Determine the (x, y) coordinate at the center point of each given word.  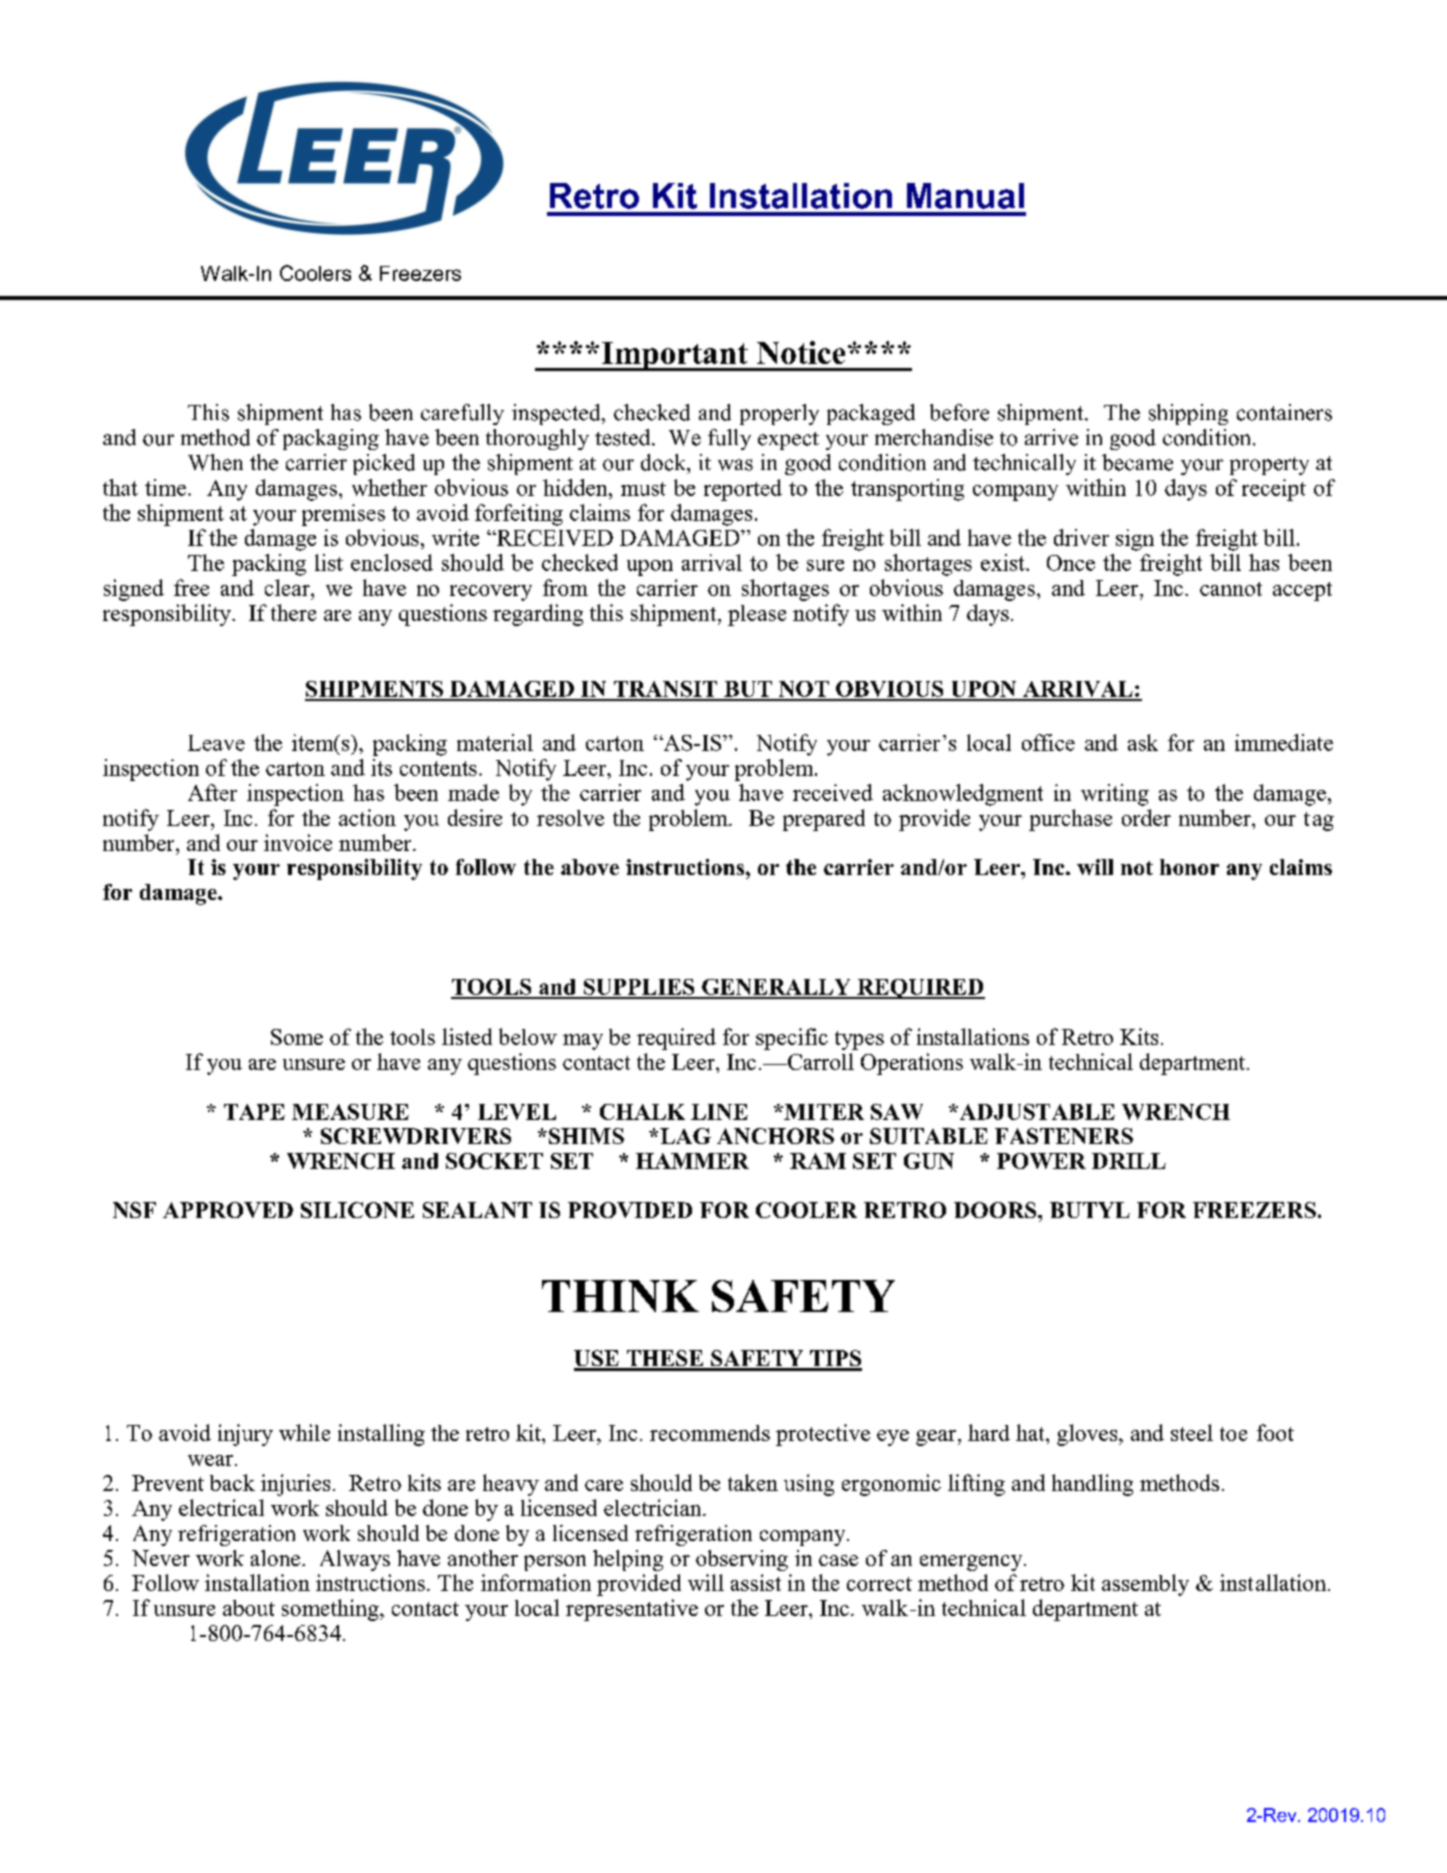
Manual (965, 196)
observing (742, 1560)
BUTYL (1090, 1210)
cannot (1231, 589)
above (590, 867)
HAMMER (692, 1161)
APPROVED (228, 1210)
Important (674, 356)
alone (277, 1558)
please (757, 615)
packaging (331, 439)
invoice (298, 842)
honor (1189, 867)
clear (288, 587)
